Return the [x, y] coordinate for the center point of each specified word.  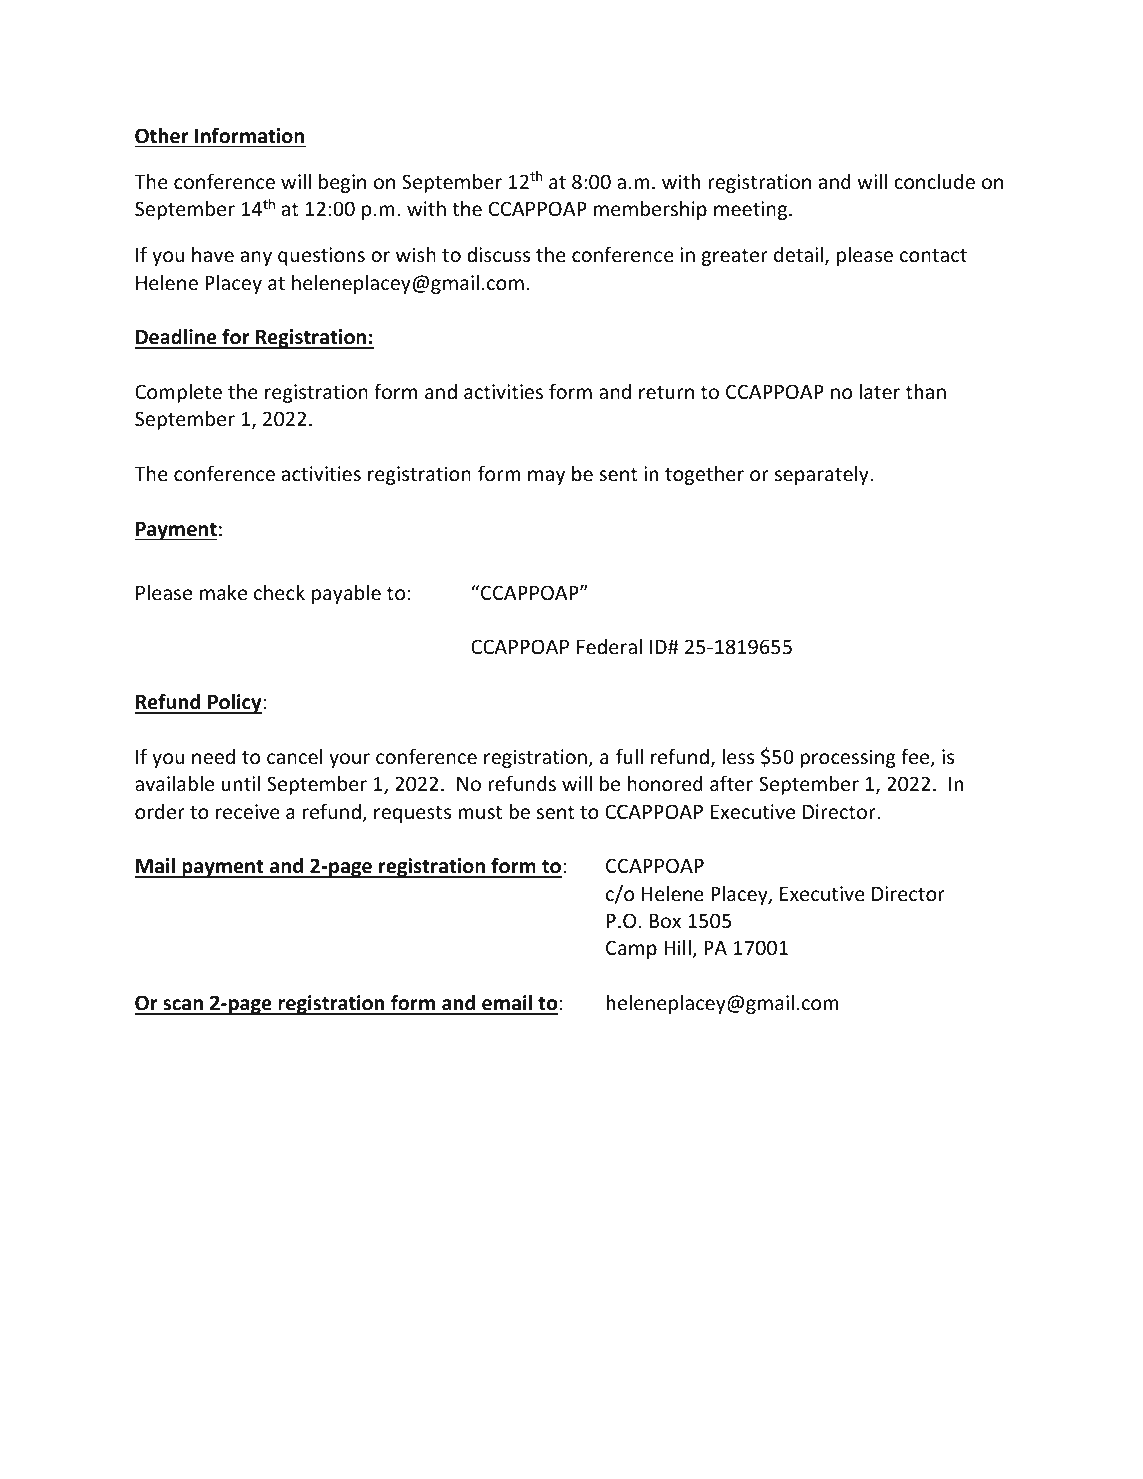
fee [916, 757]
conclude [934, 181]
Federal [609, 646]
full [629, 756]
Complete [178, 393]
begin [342, 183]
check [279, 592]
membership [650, 210]
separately [823, 475]
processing [848, 758]
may [546, 477]
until [241, 783]
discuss [498, 254]
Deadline [177, 338]
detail [798, 254]
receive [248, 811]
